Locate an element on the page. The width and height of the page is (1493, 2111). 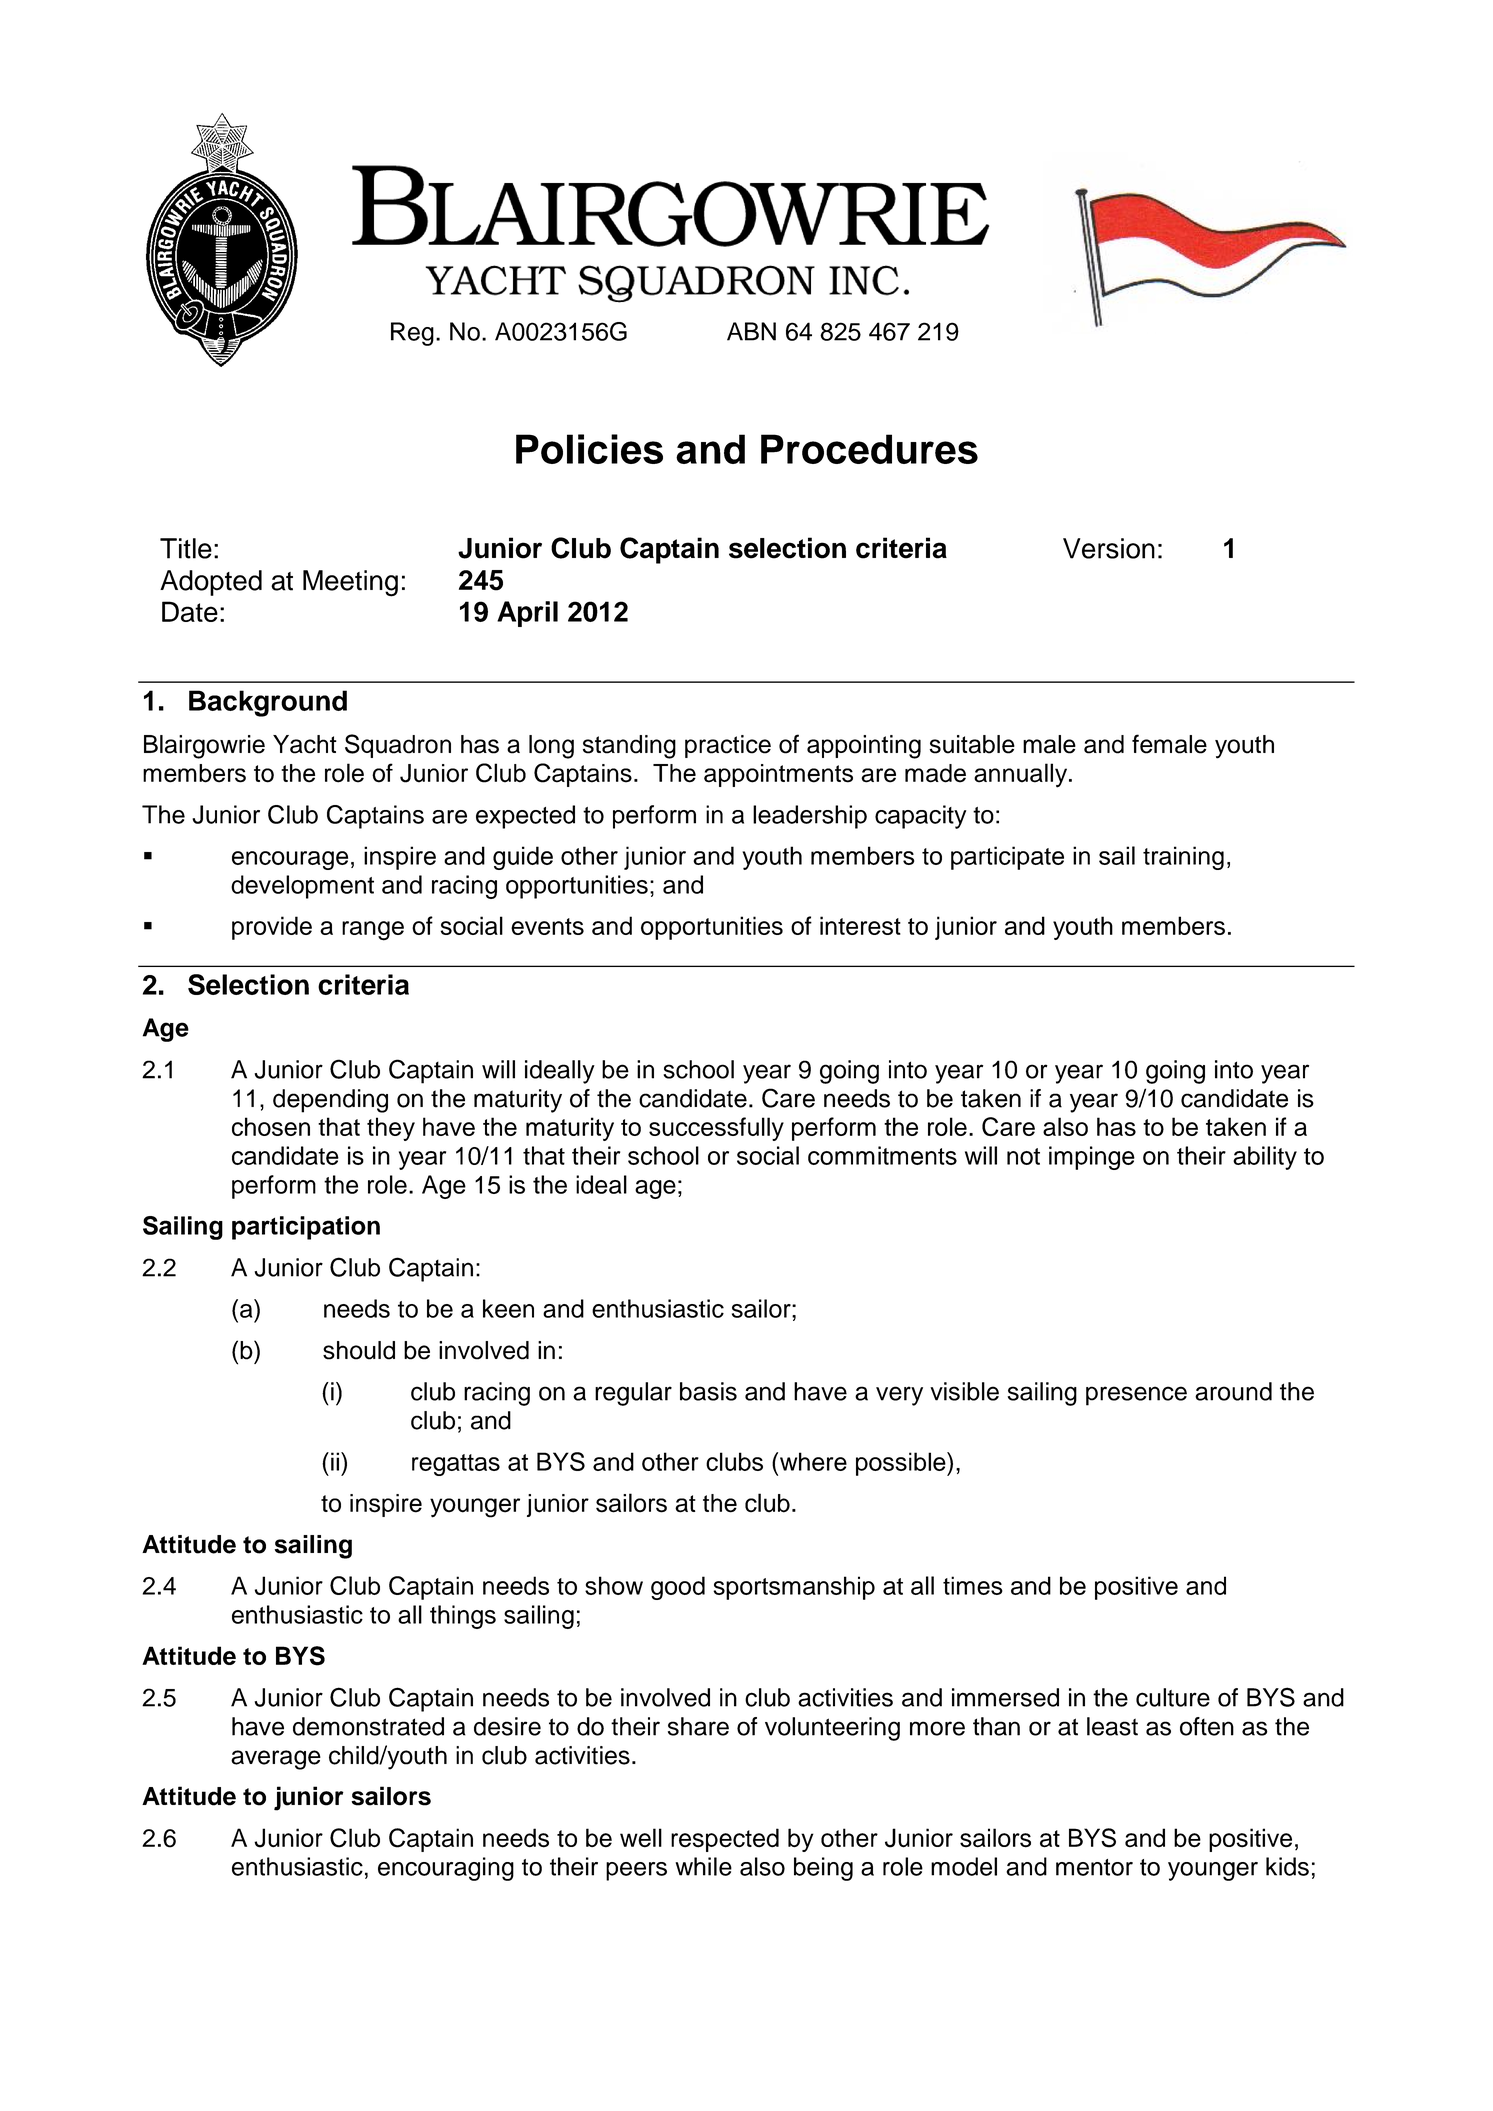
ABN is located at coordinates (751, 331).
